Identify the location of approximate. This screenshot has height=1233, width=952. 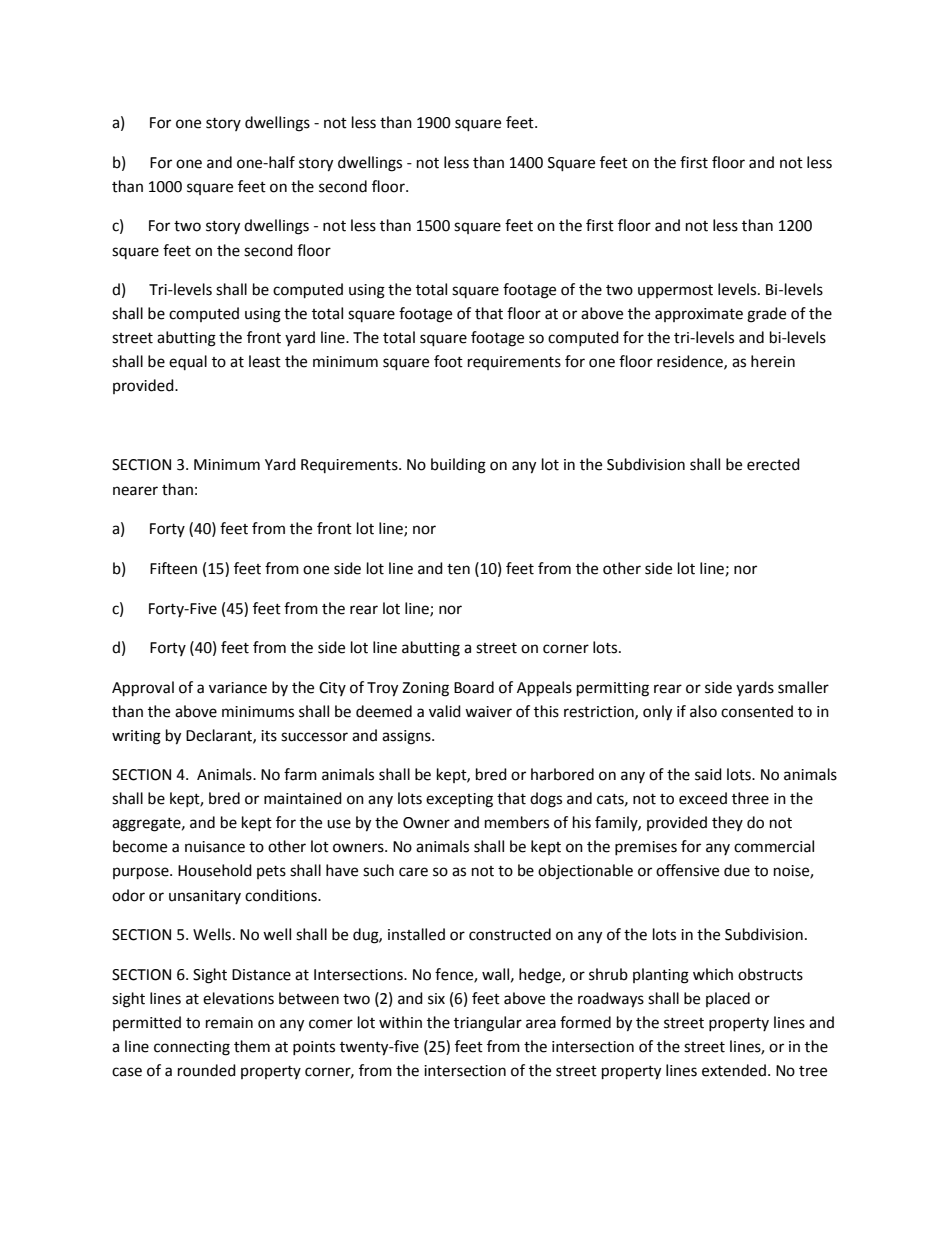
(699, 315).
